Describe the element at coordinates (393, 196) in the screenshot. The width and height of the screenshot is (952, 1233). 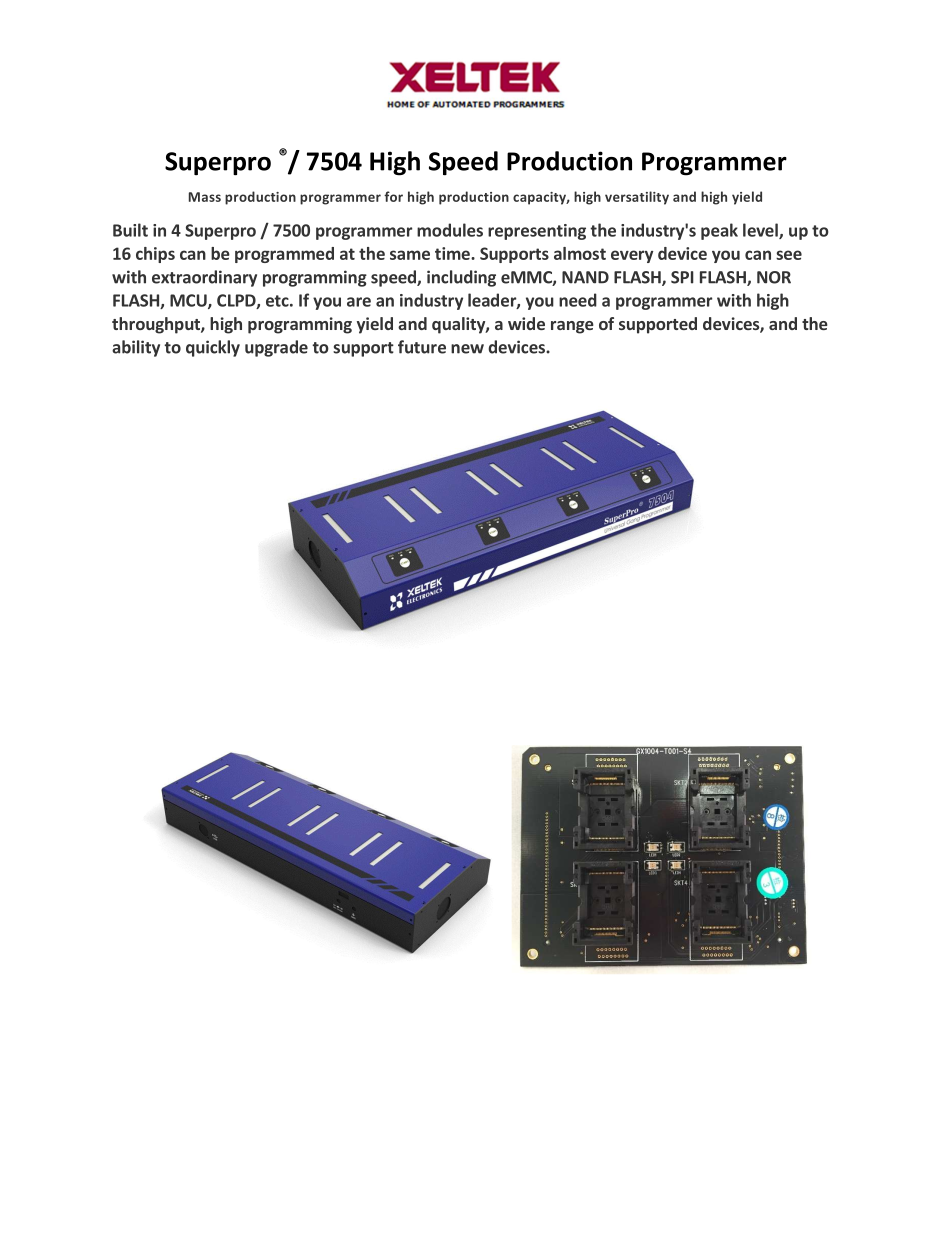
I see `for` at that location.
